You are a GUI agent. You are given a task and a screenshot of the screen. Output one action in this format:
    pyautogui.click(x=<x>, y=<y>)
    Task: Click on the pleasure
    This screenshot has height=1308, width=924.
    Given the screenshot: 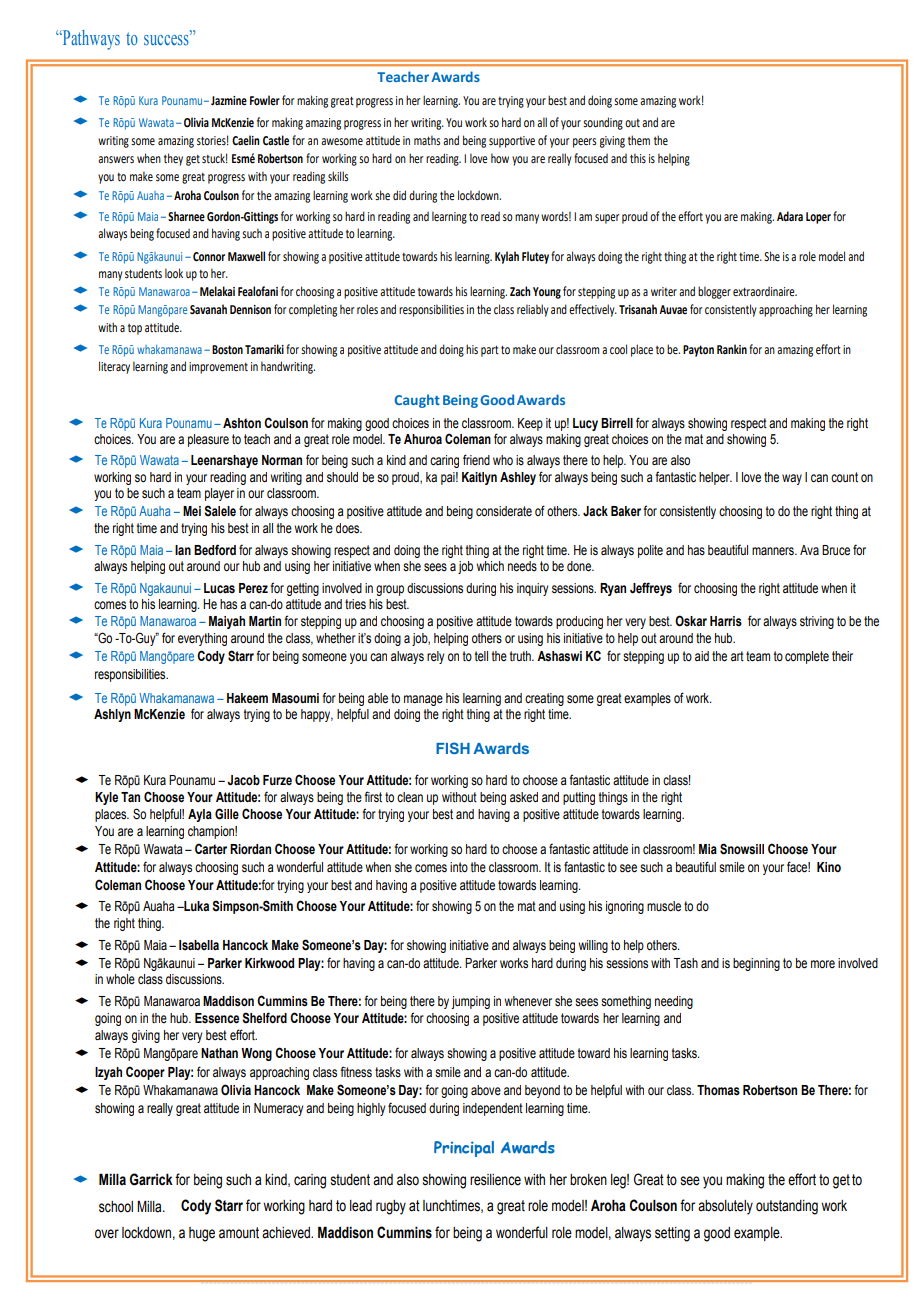 What is the action you would take?
    pyautogui.click(x=208, y=440)
